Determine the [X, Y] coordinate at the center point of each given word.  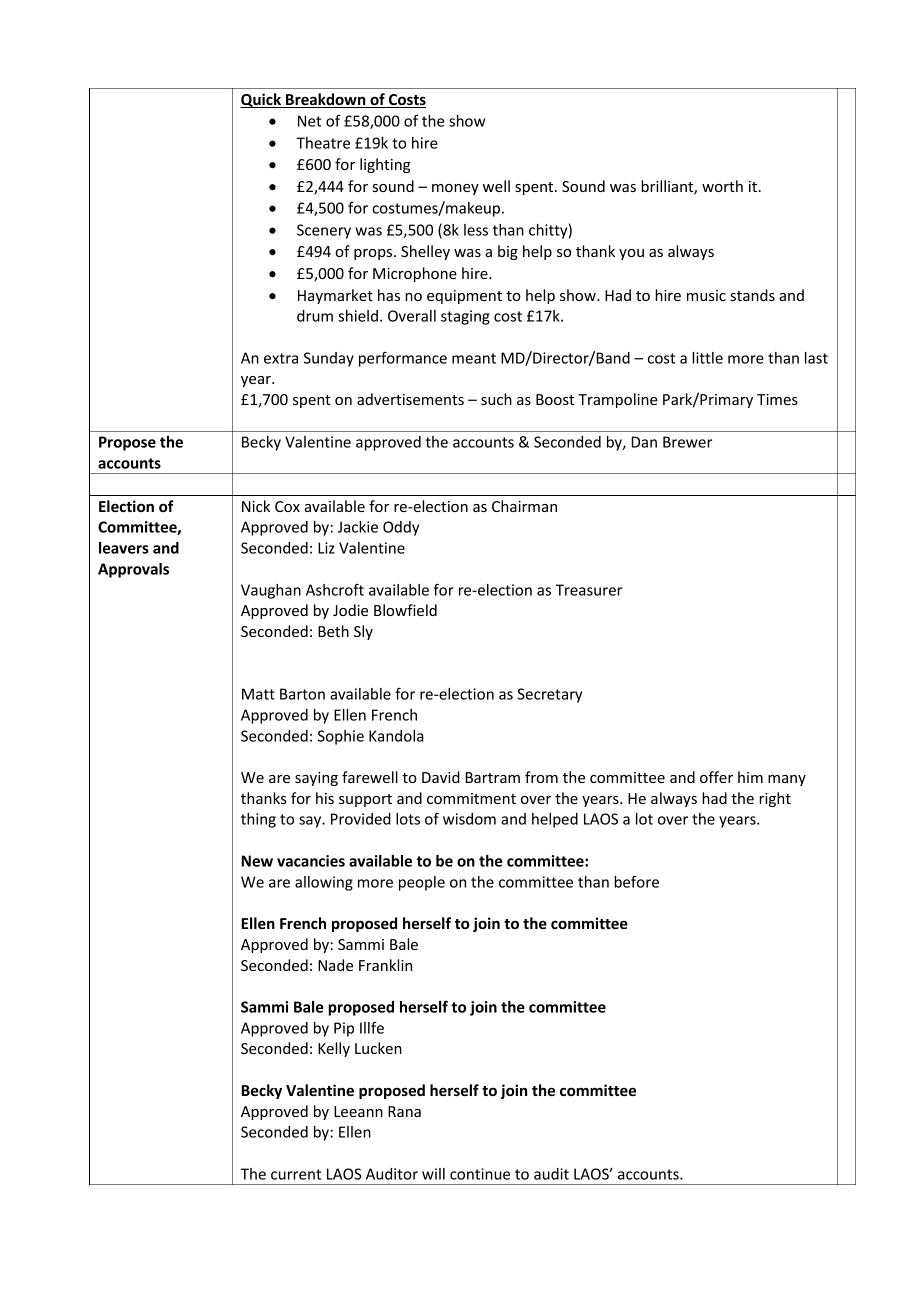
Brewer [687, 442]
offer [716, 777]
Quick [261, 100]
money [455, 189]
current [296, 1174]
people [422, 883]
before [636, 882]
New [257, 861]
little [707, 358]
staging [465, 317]
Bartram [493, 777]
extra [281, 358]
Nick [256, 506]
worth [722, 186]
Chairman [524, 506]
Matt [258, 694]
